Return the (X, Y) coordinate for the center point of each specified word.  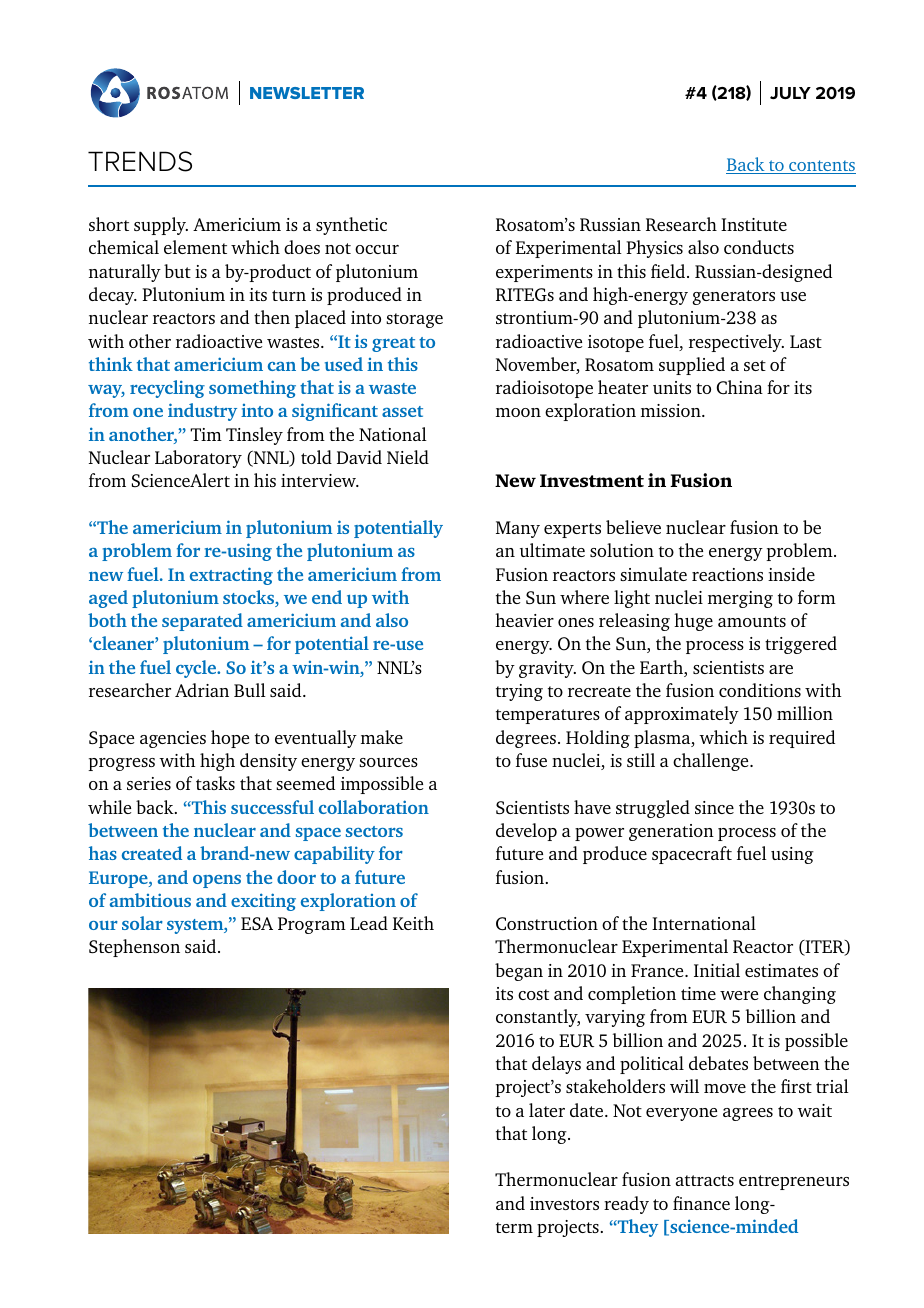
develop (526, 832)
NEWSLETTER (307, 93)
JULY (790, 93)
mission (672, 410)
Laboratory (198, 459)
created (152, 853)
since (714, 807)
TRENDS (140, 161)
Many (518, 529)
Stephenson (134, 948)
